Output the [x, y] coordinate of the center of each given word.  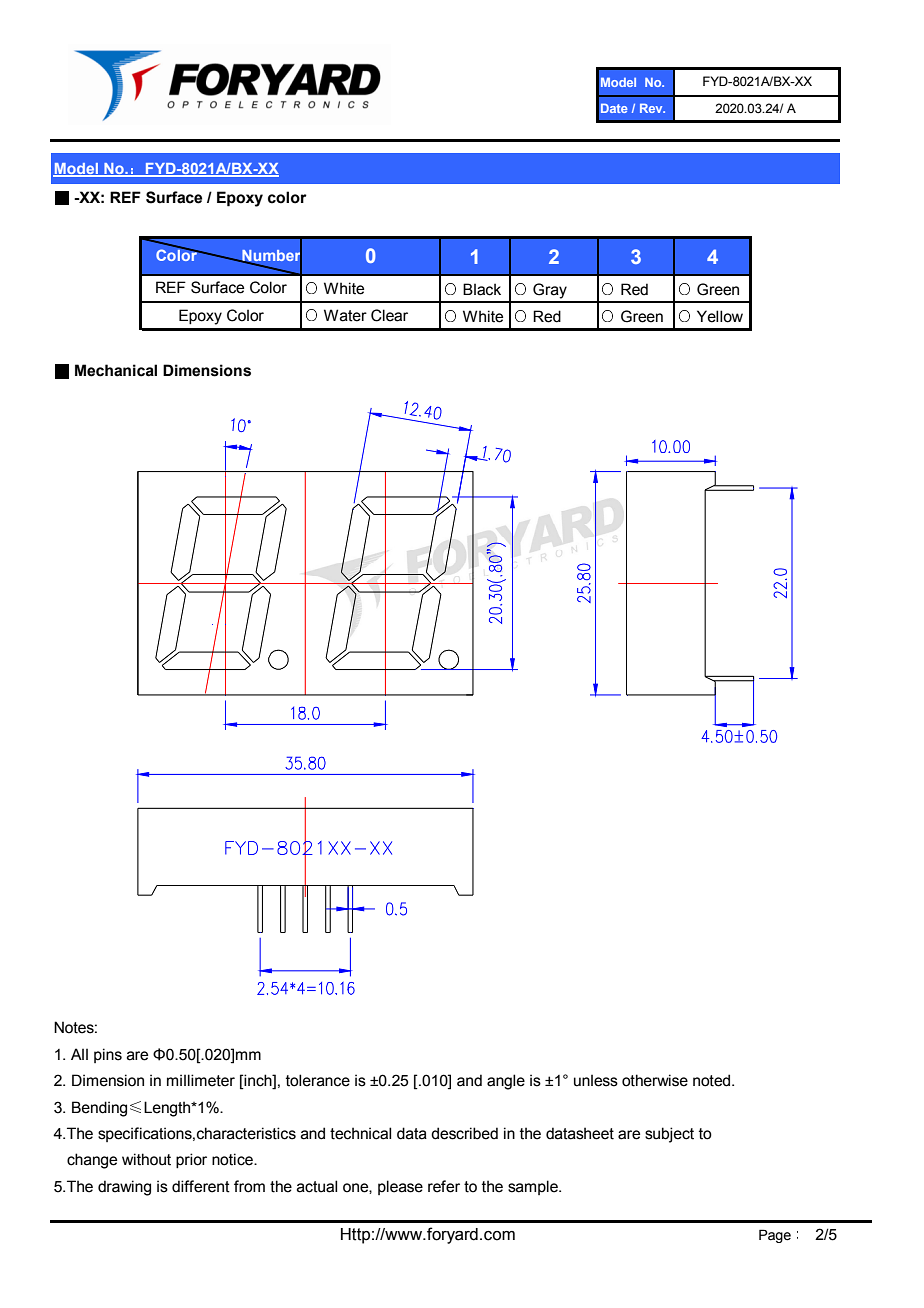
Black [482, 289]
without [146, 1159]
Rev [652, 108]
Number [271, 256]
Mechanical [116, 370]
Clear [389, 315]
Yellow [720, 316]
